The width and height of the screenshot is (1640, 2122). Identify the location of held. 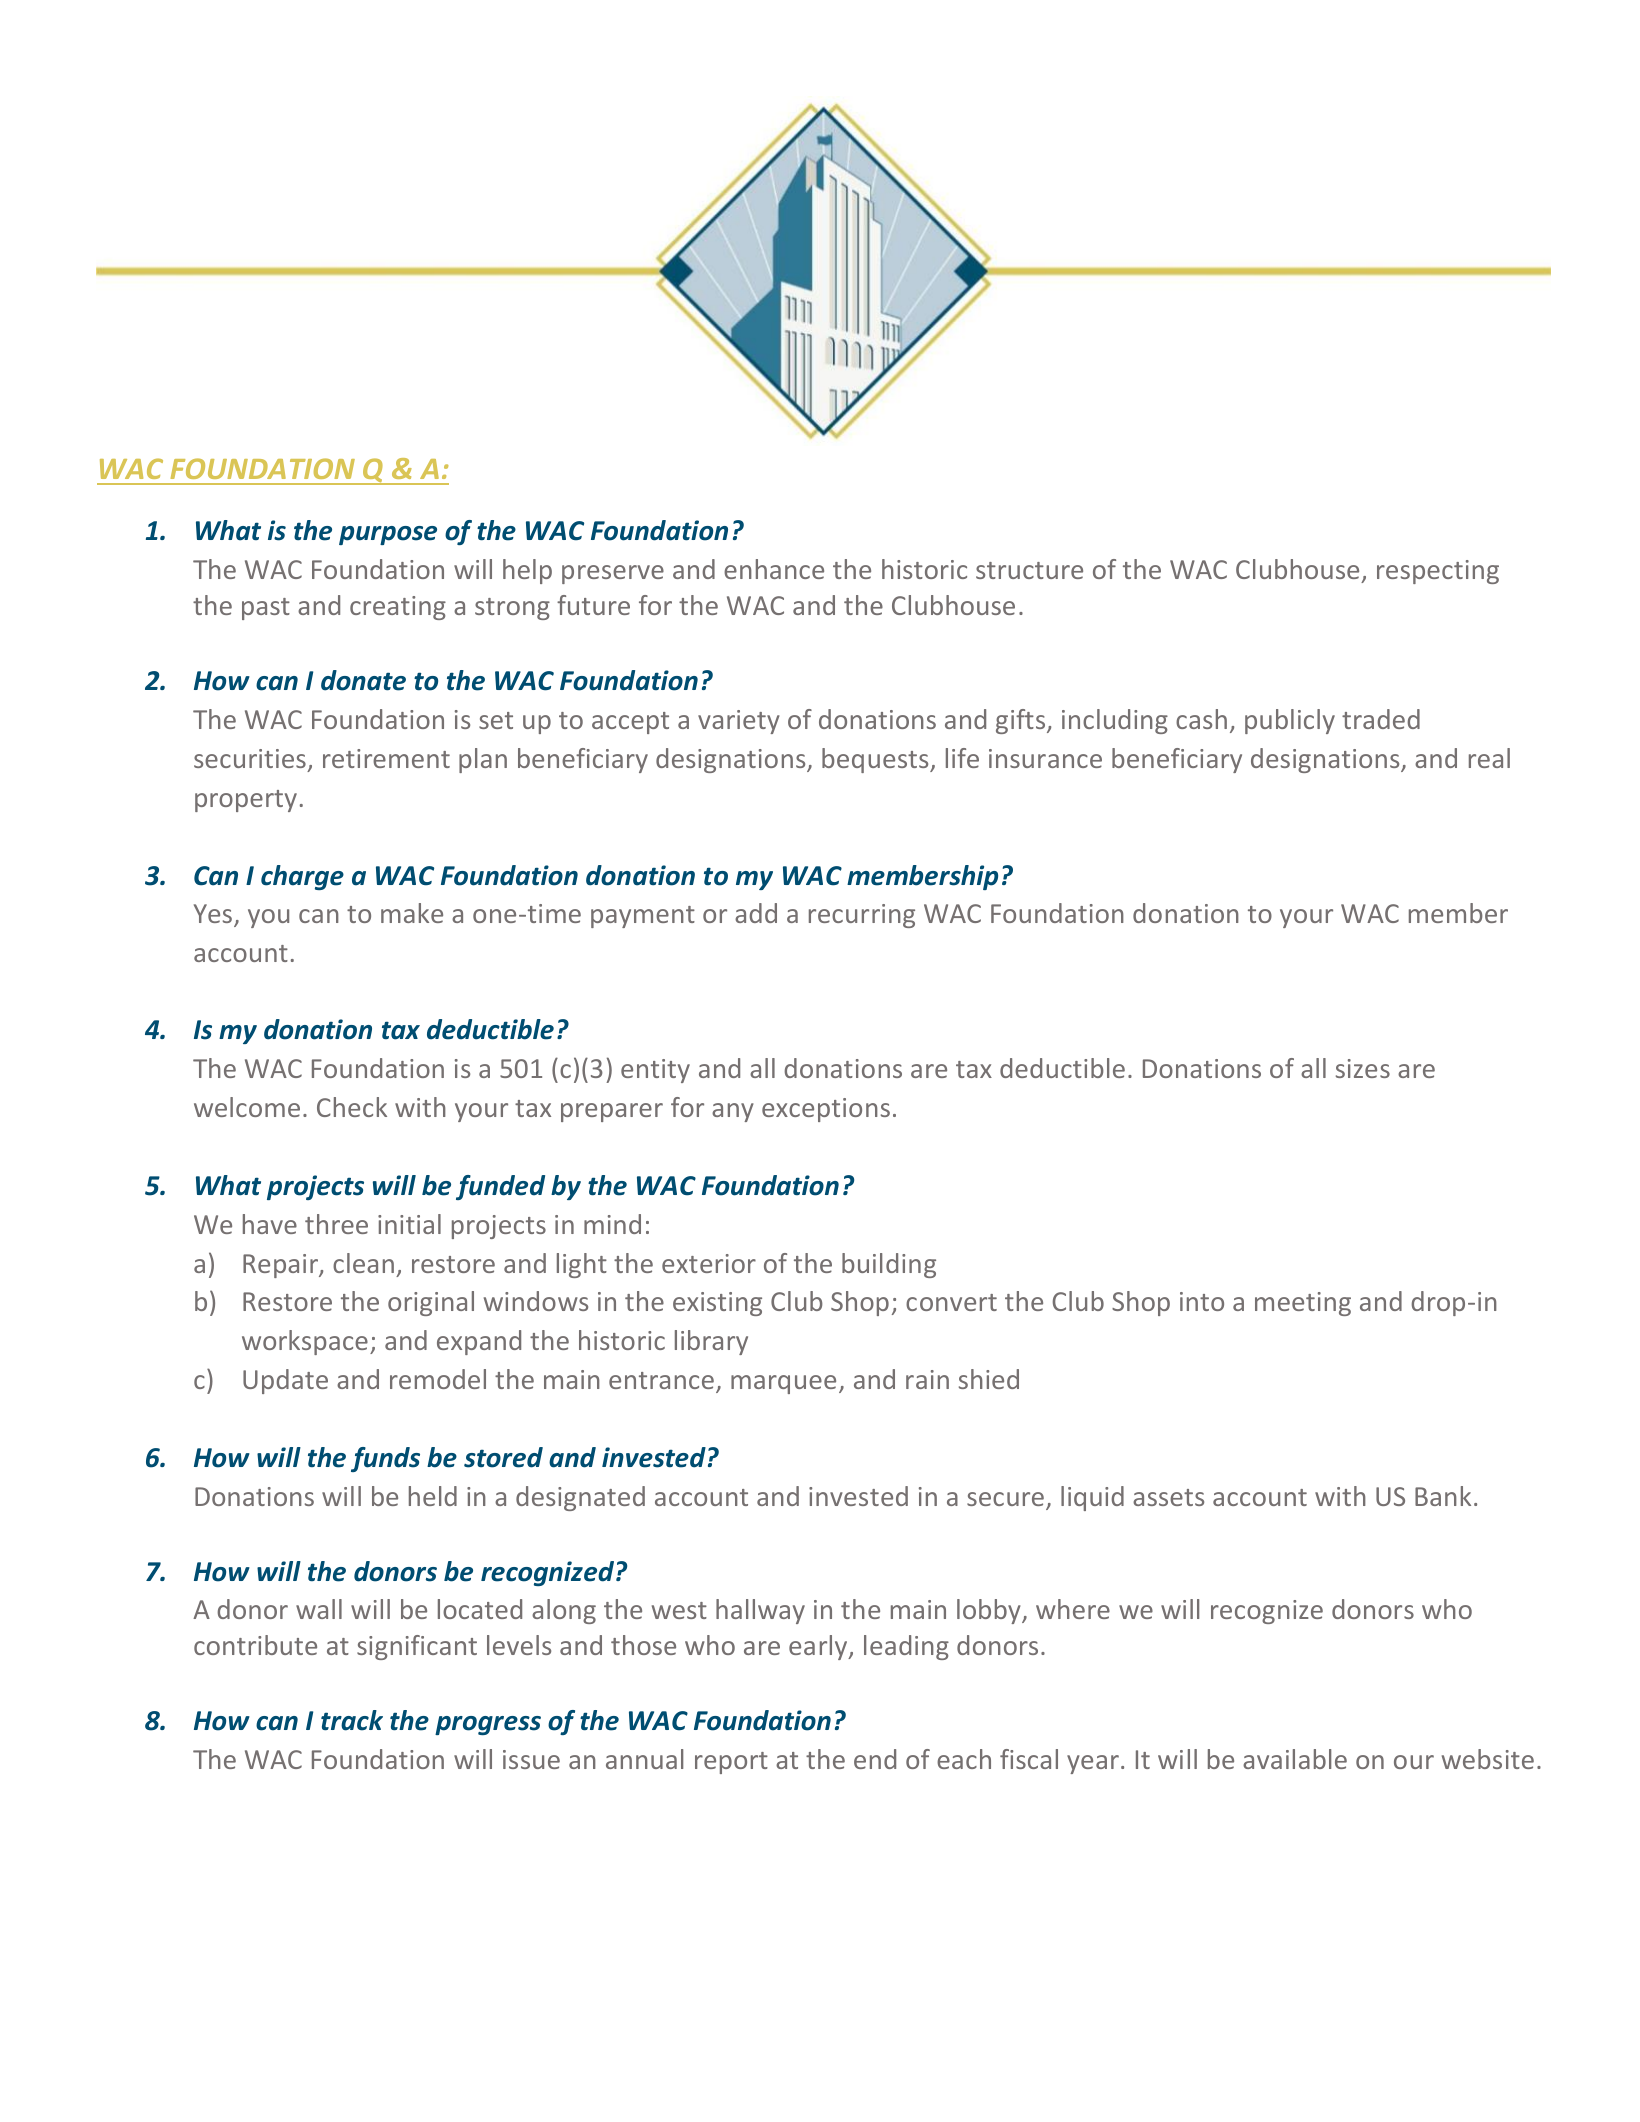
(433, 1496).
